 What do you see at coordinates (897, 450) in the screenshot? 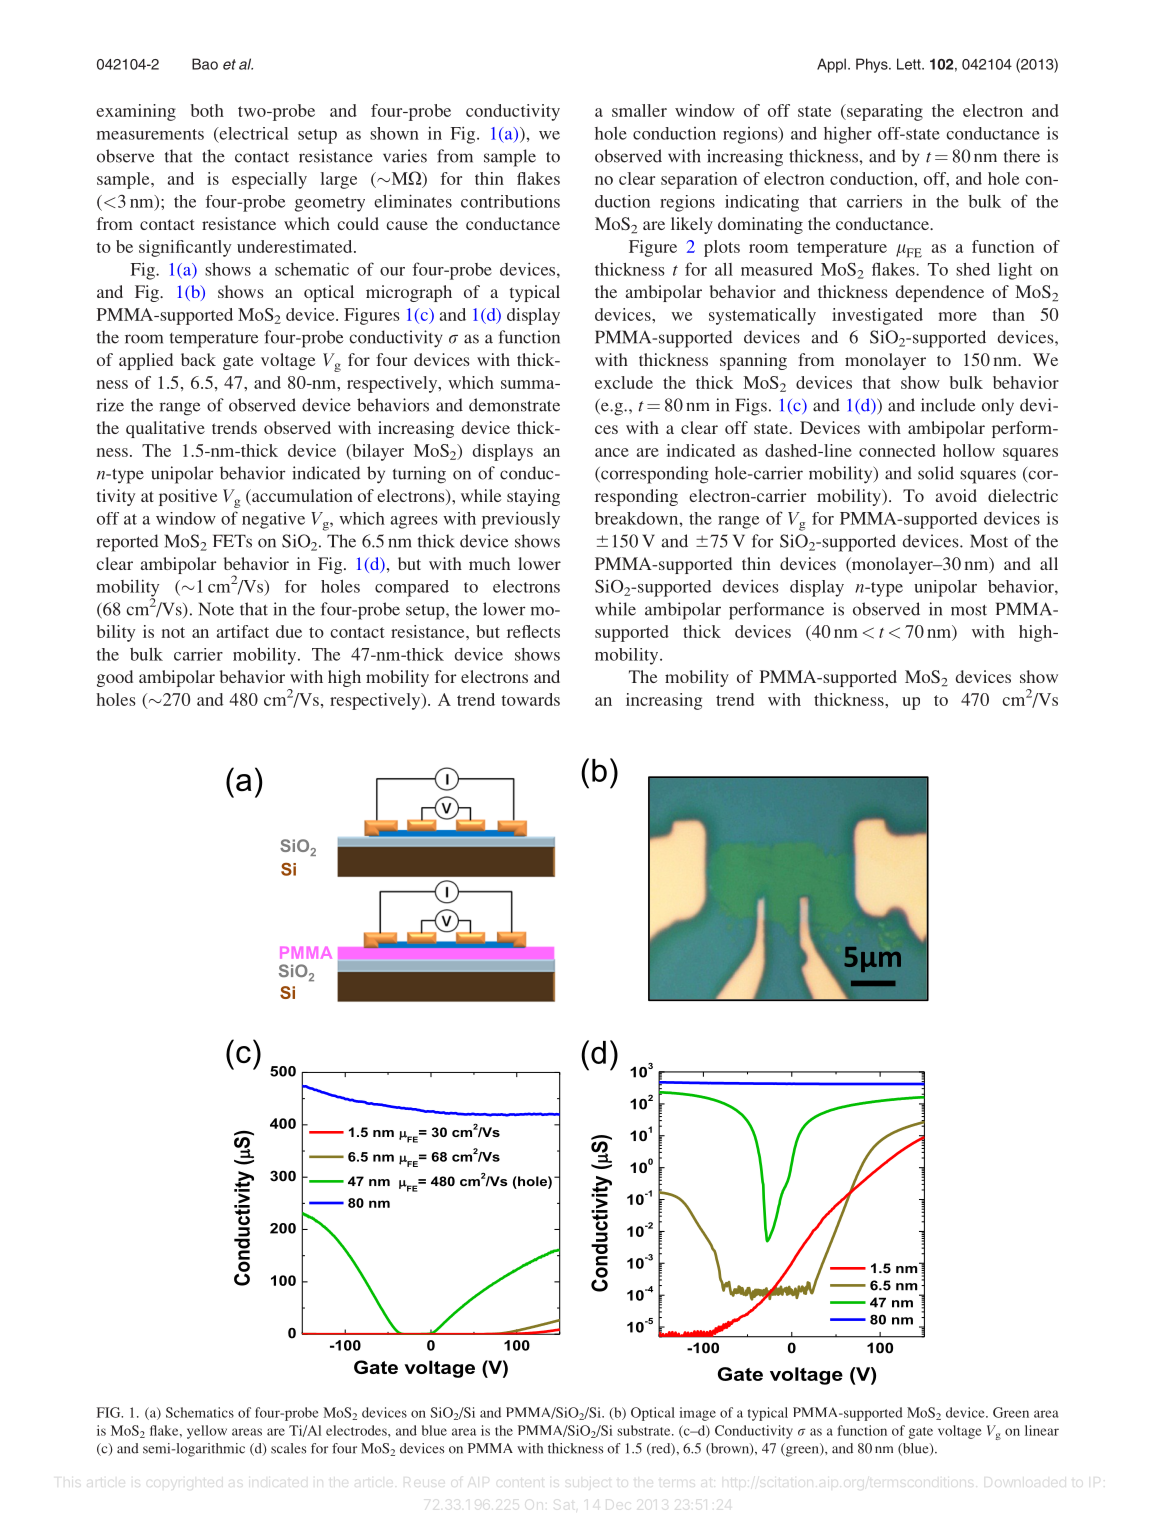
I see `connected` at bounding box center [897, 450].
